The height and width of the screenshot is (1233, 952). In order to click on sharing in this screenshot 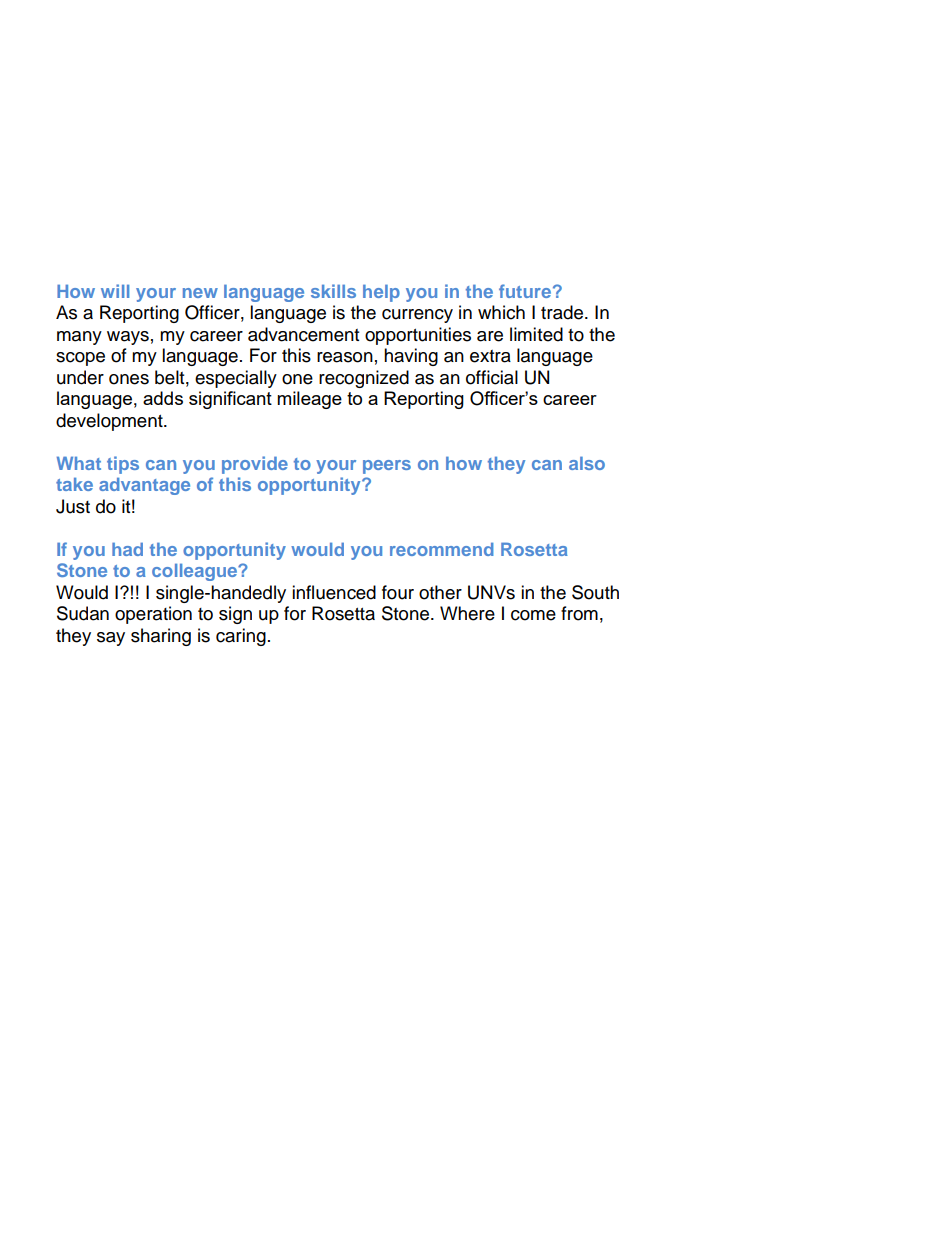, I will do `click(161, 637)`.
